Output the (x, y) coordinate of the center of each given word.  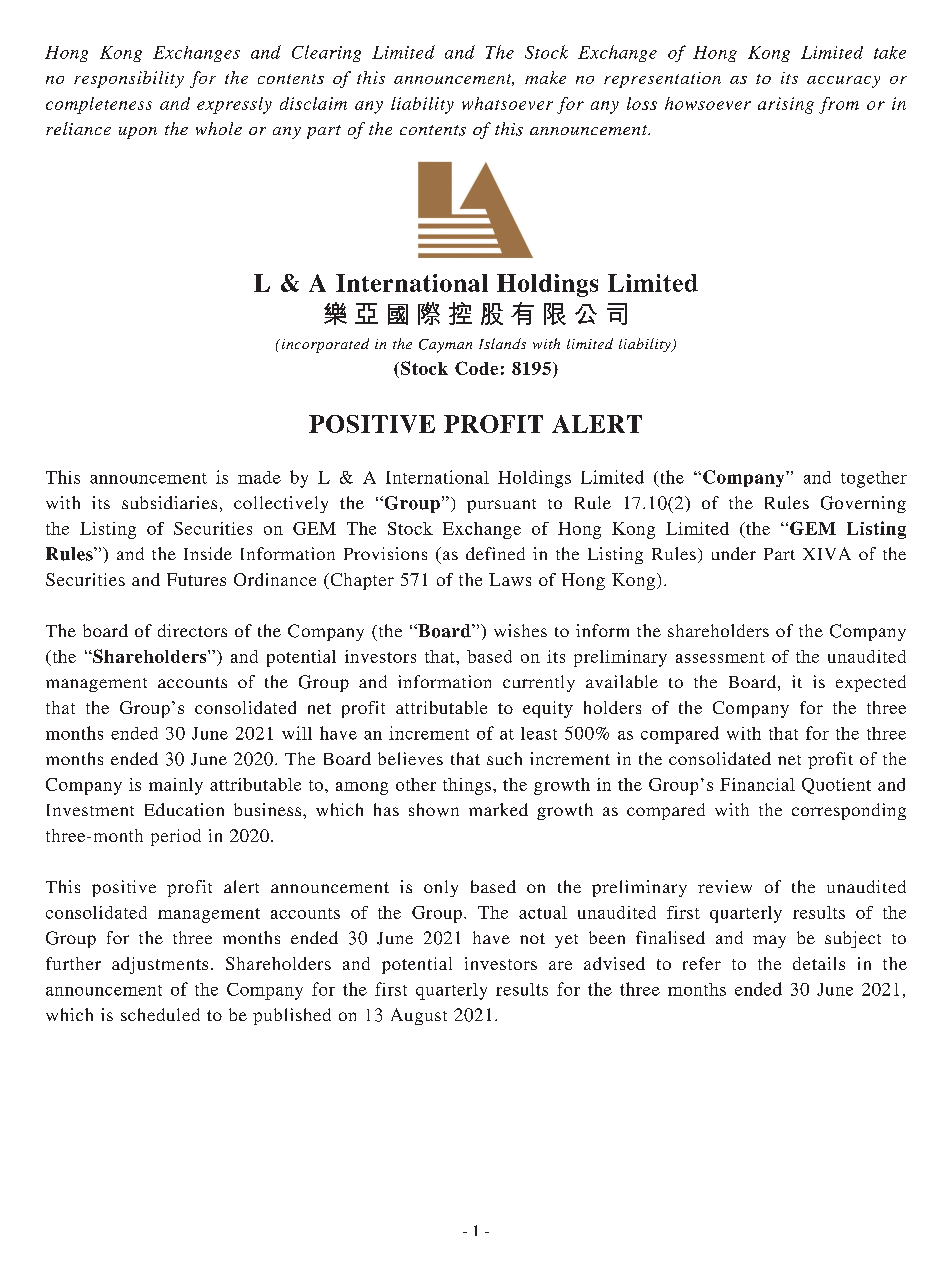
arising (786, 105)
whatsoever (507, 103)
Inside (208, 553)
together (874, 479)
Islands (502, 343)
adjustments (160, 965)
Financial (757, 784)
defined (495, 553)
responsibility (129, 79)
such (504, 758)
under (734, 553)
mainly (176, 786)
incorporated (324, 345)
